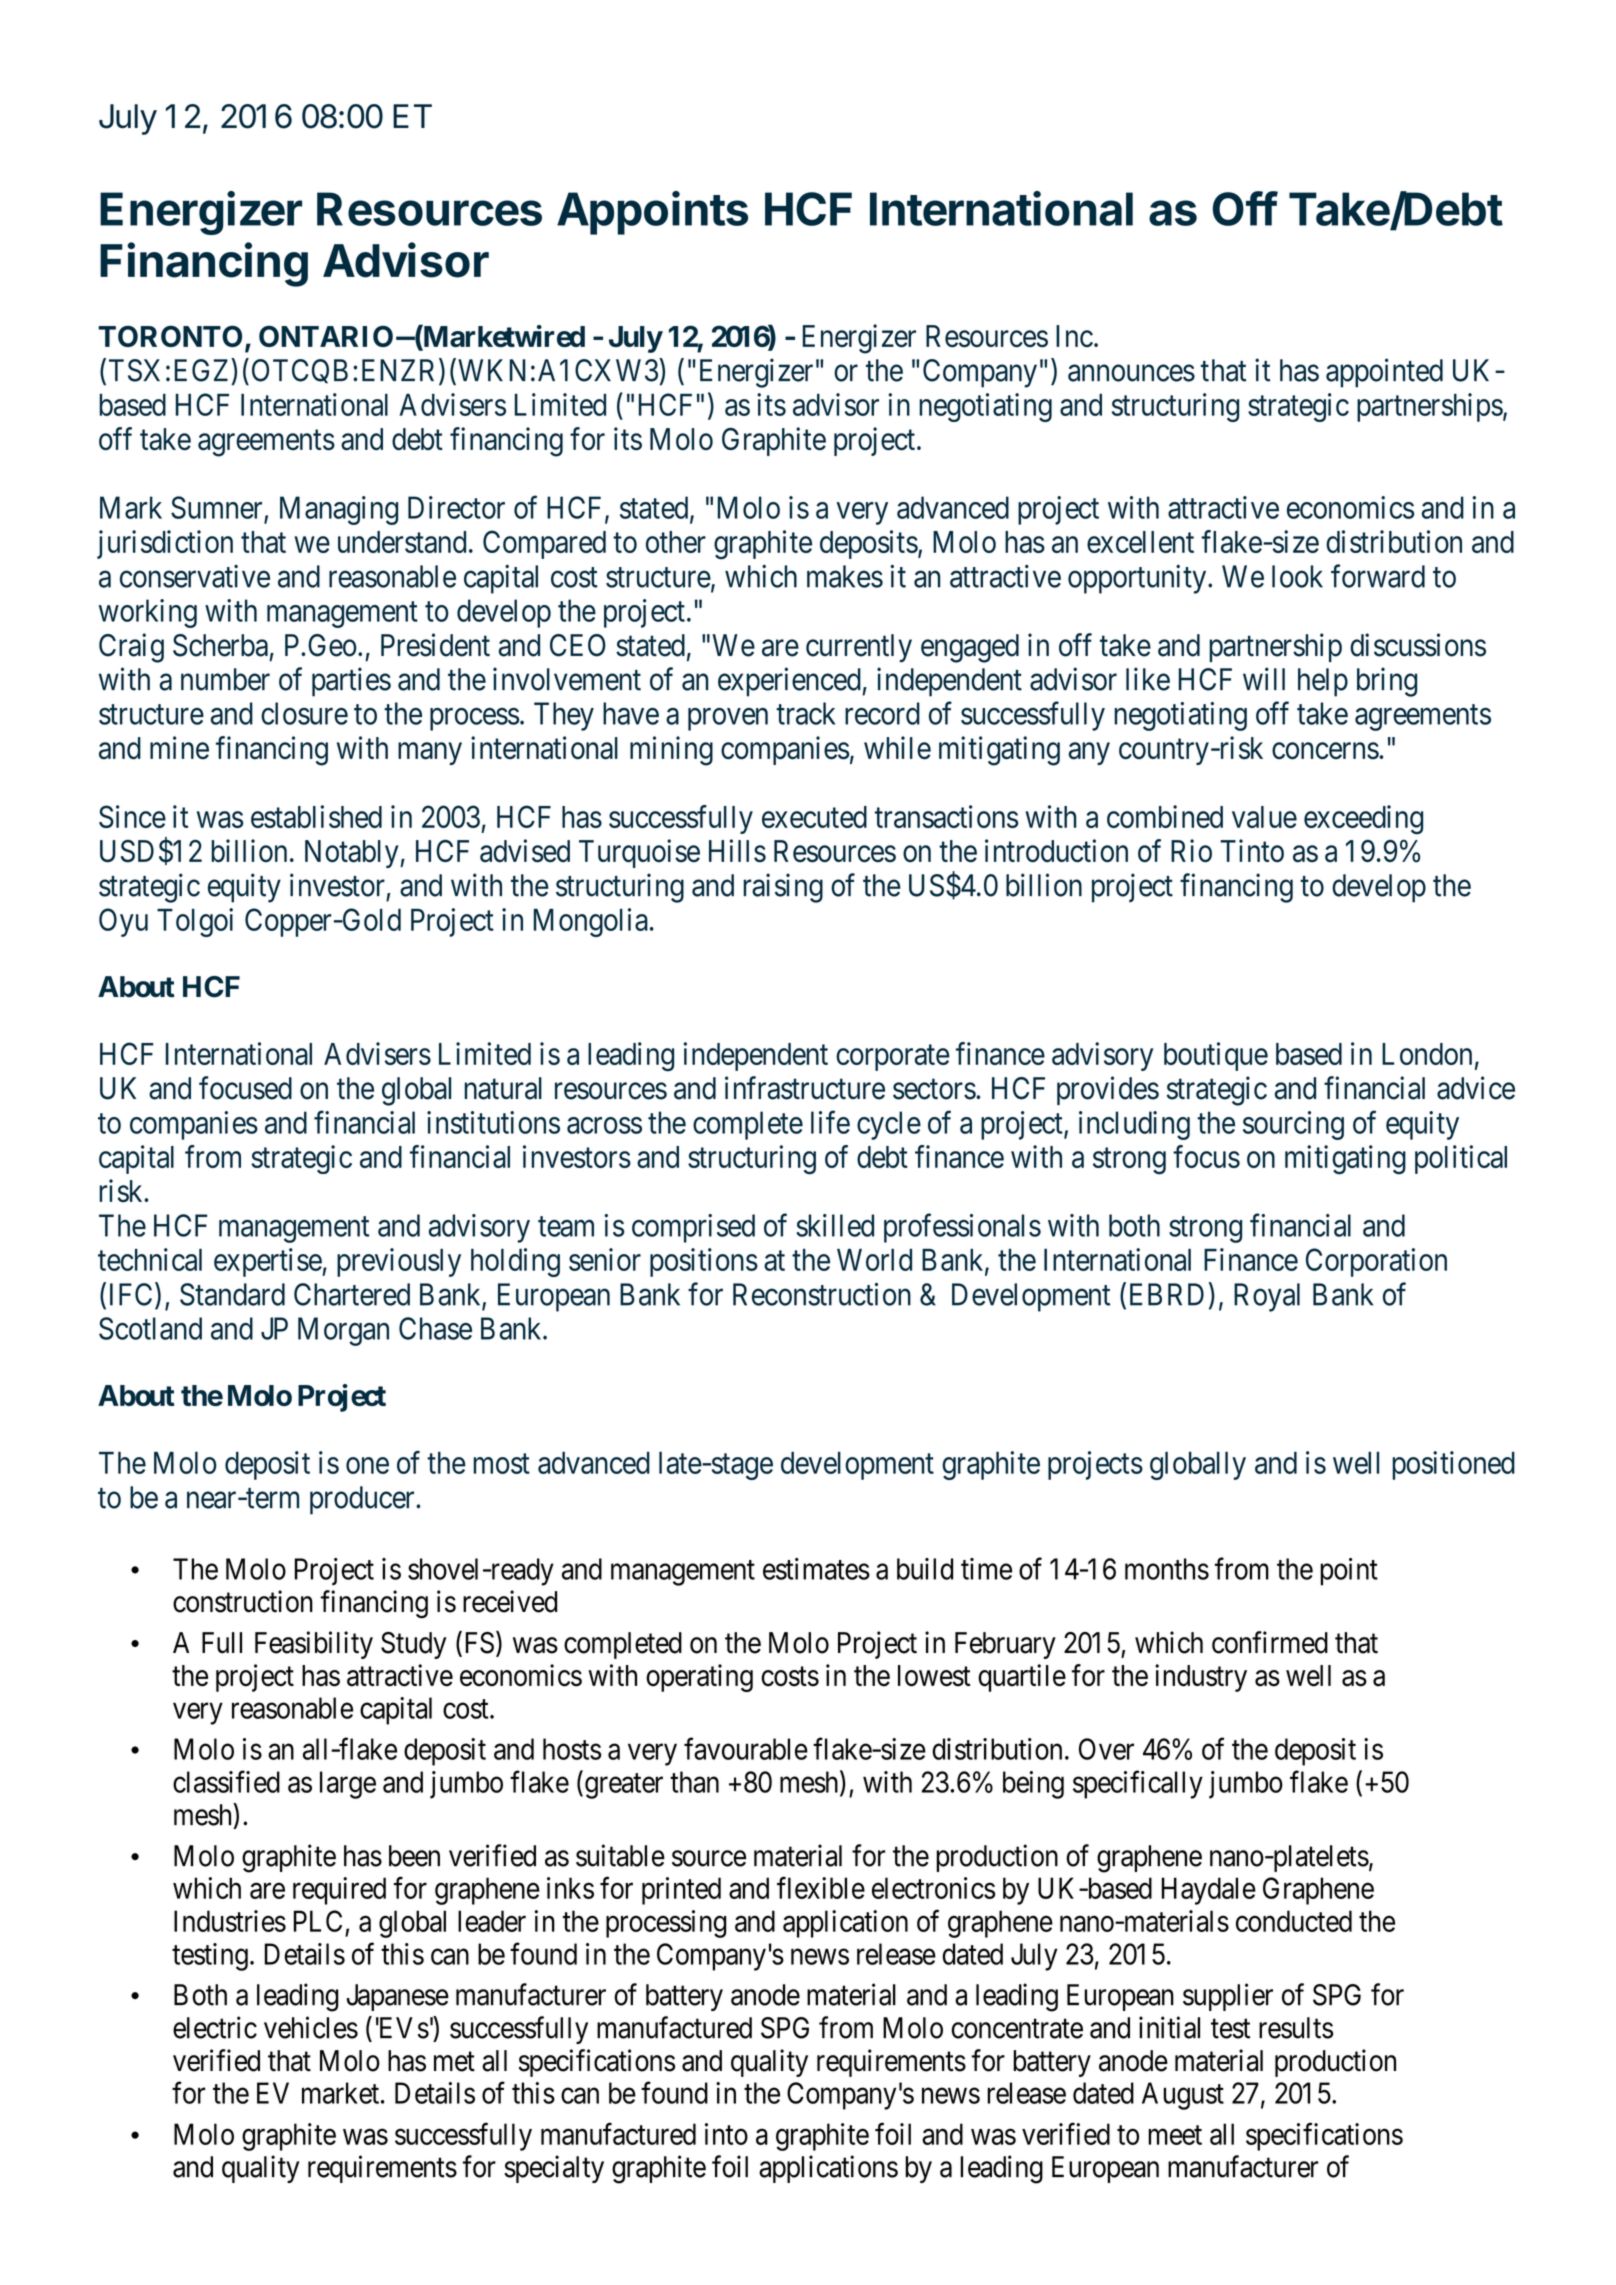  Describe the element at coordinates (676, 542) in the screenshot. I see `other` at that location.
